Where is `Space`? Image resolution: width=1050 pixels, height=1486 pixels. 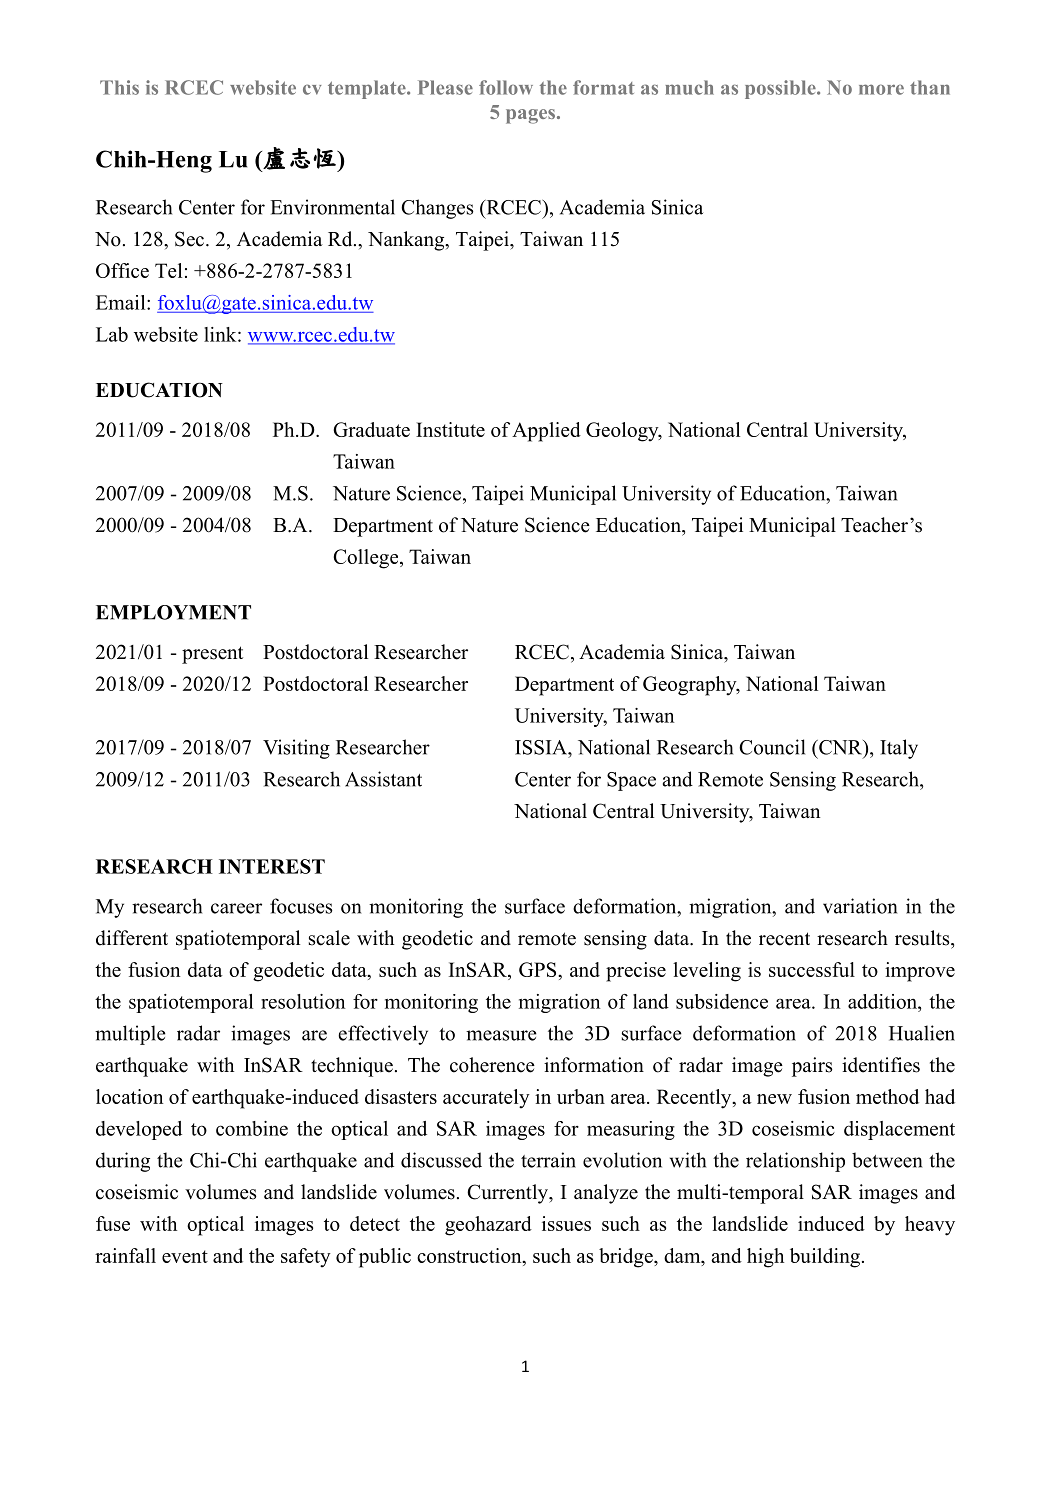
Space is located at coordinates (631, 781).
